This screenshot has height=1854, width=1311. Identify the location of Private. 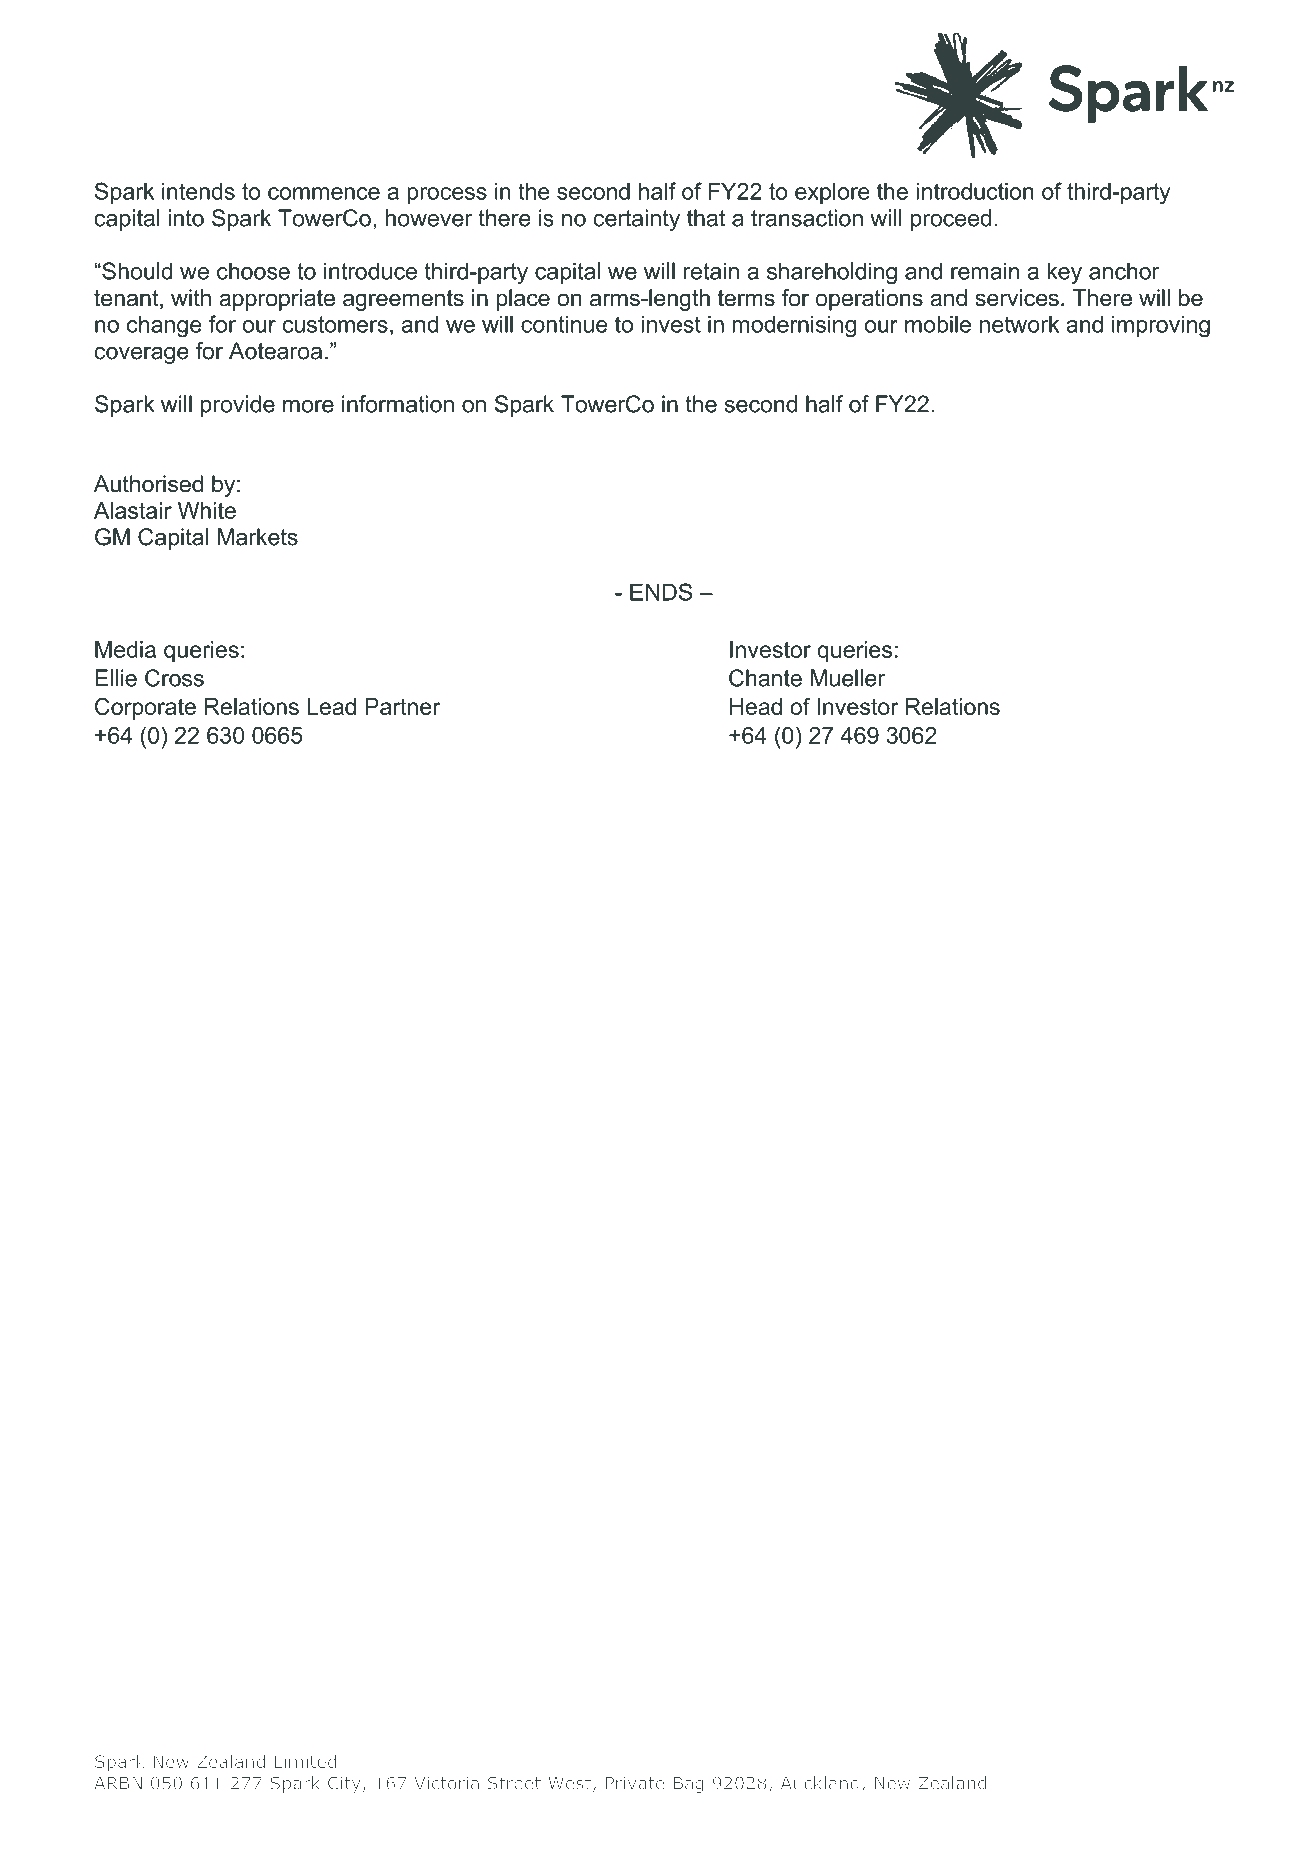
(635, 1783).
